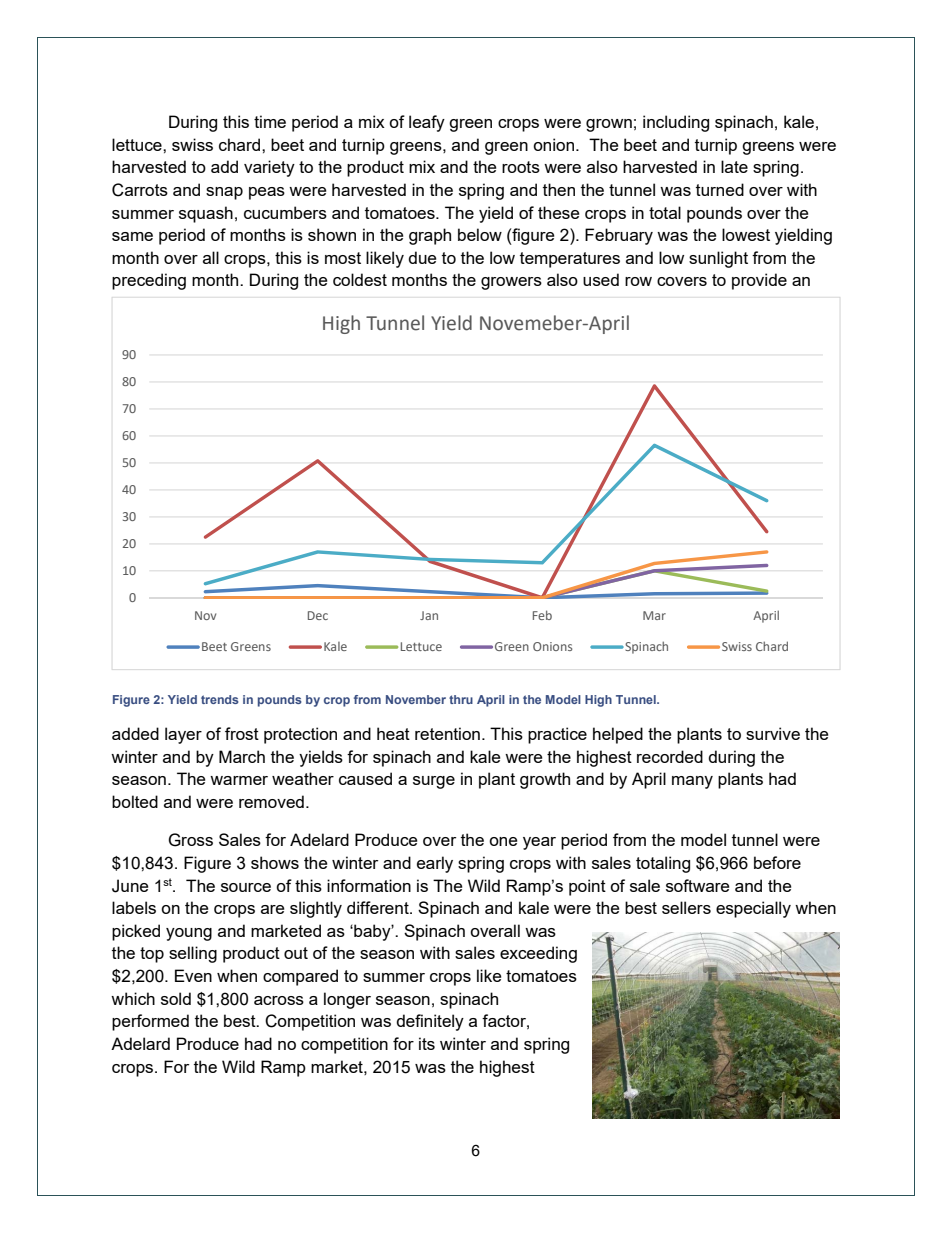 This screenshot has height=1233, width=952. I want to click on late, so click(734, 166).
